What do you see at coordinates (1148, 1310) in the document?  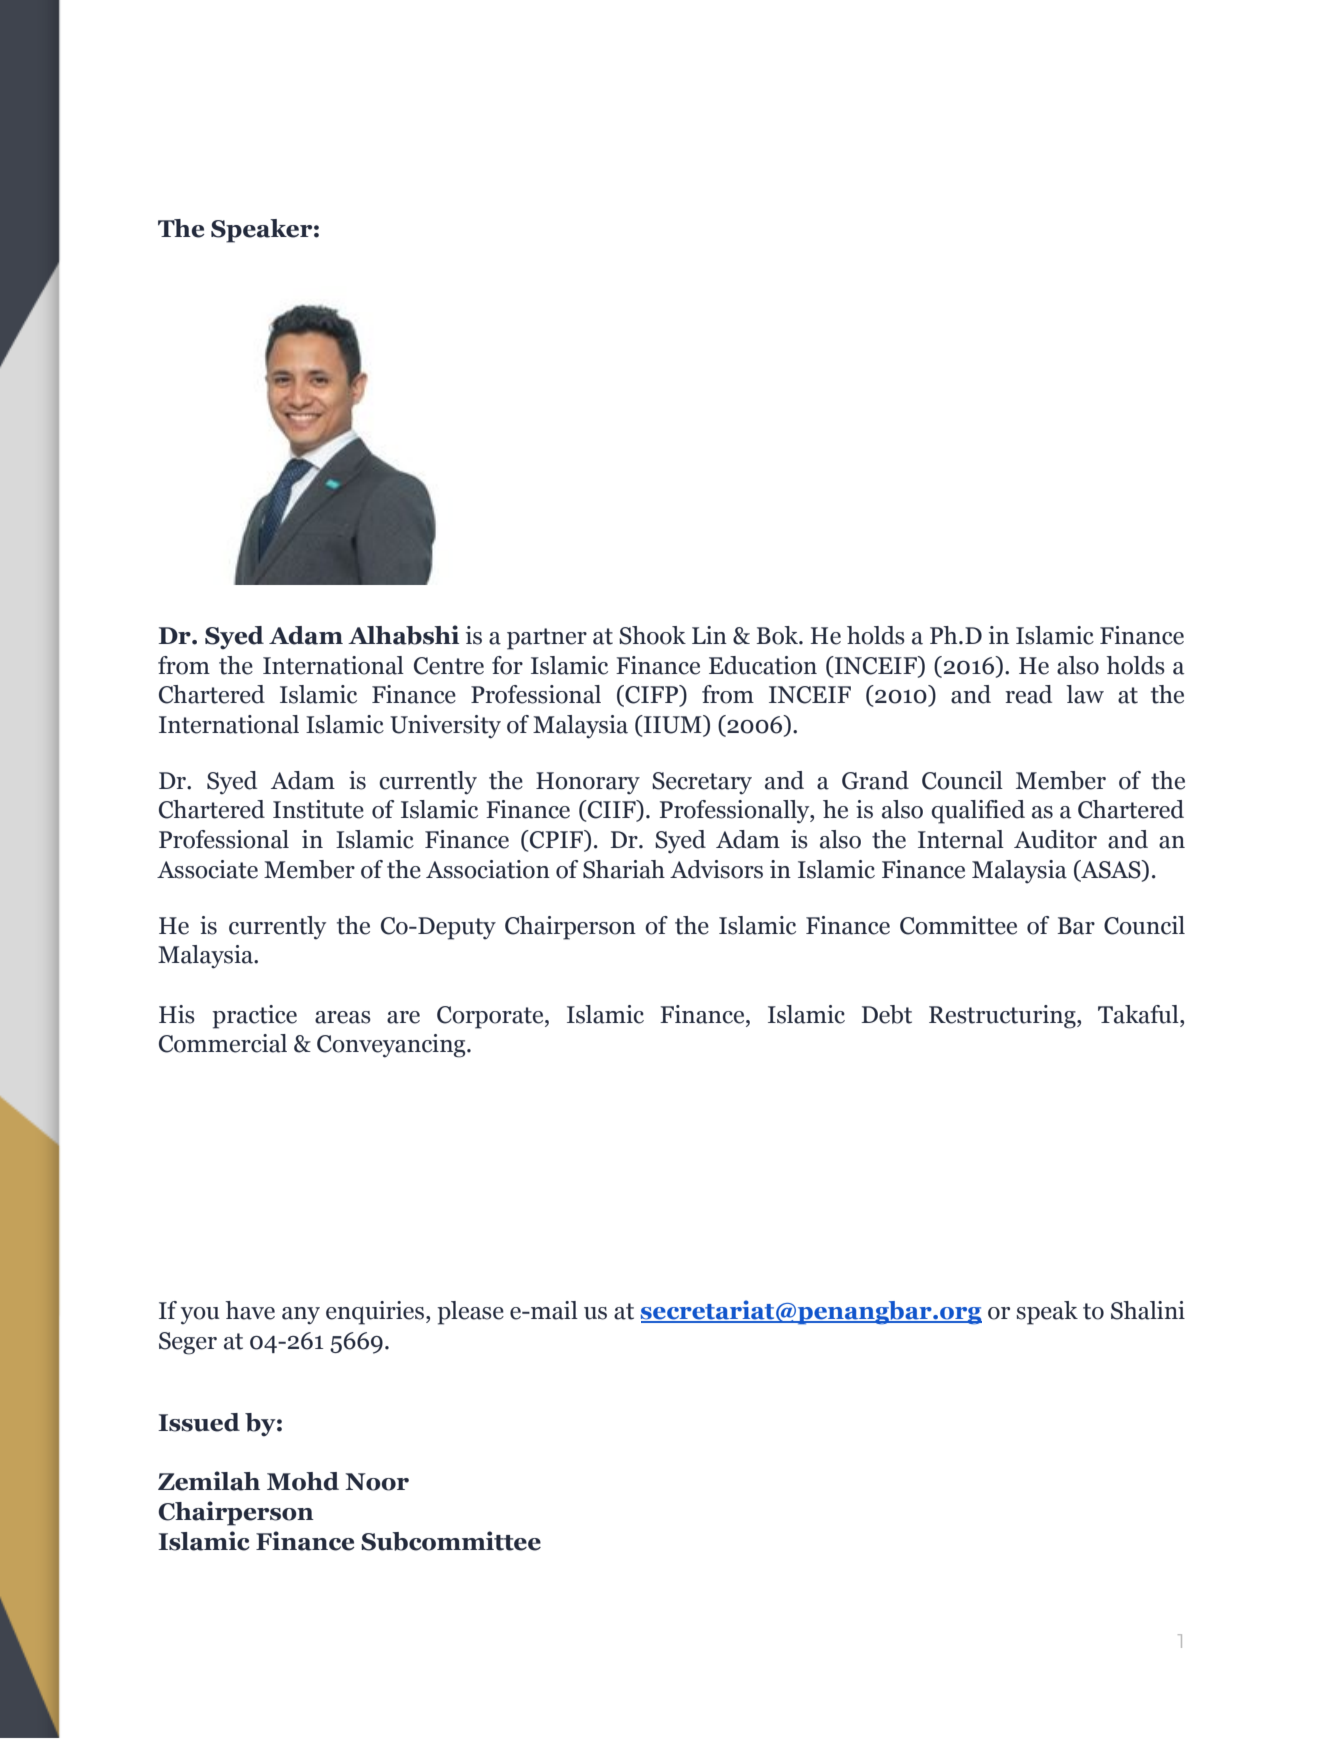 I see `Shalini` at bounding box center [1148, 1310].
